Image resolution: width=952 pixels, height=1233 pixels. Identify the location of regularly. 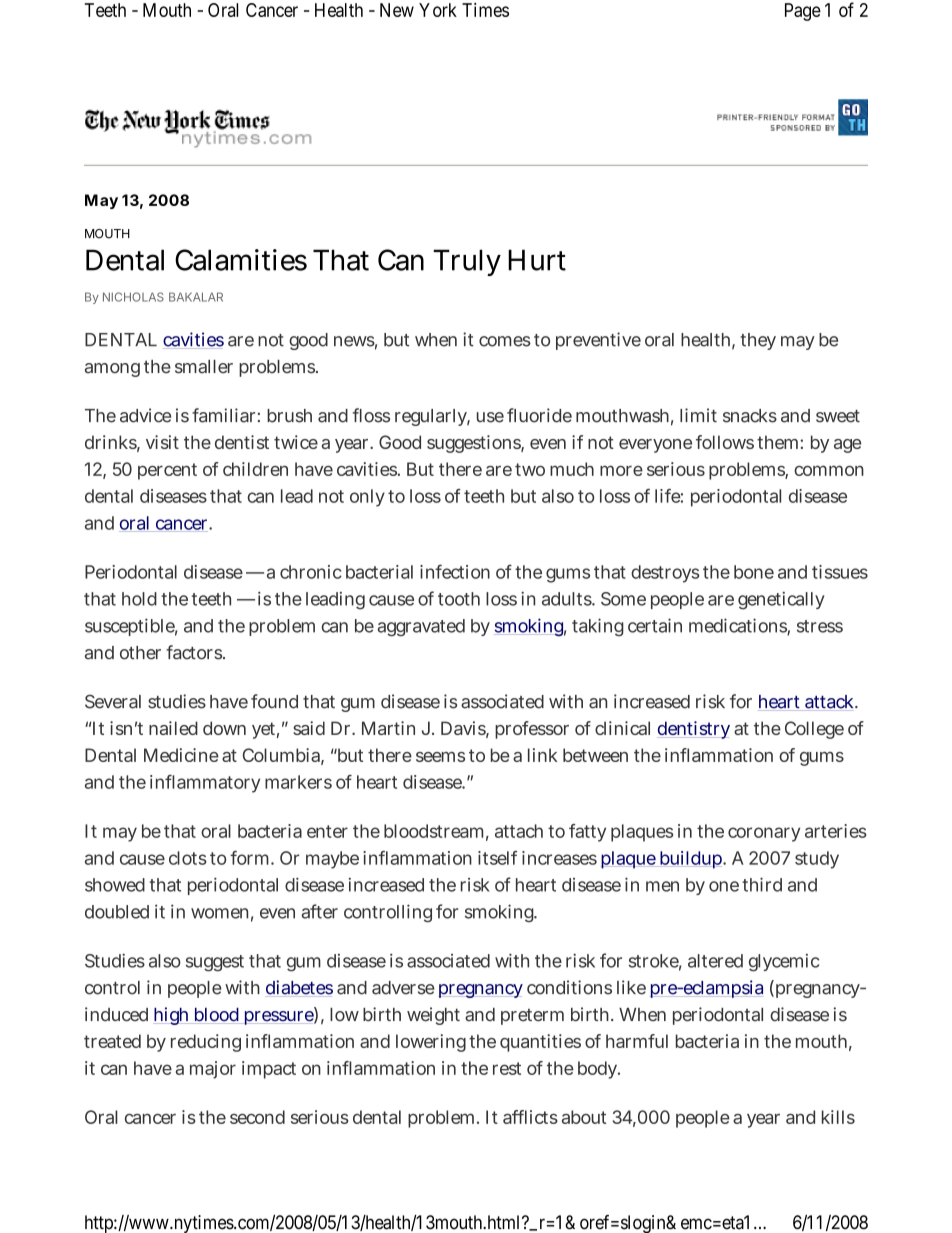
(432, 417).
